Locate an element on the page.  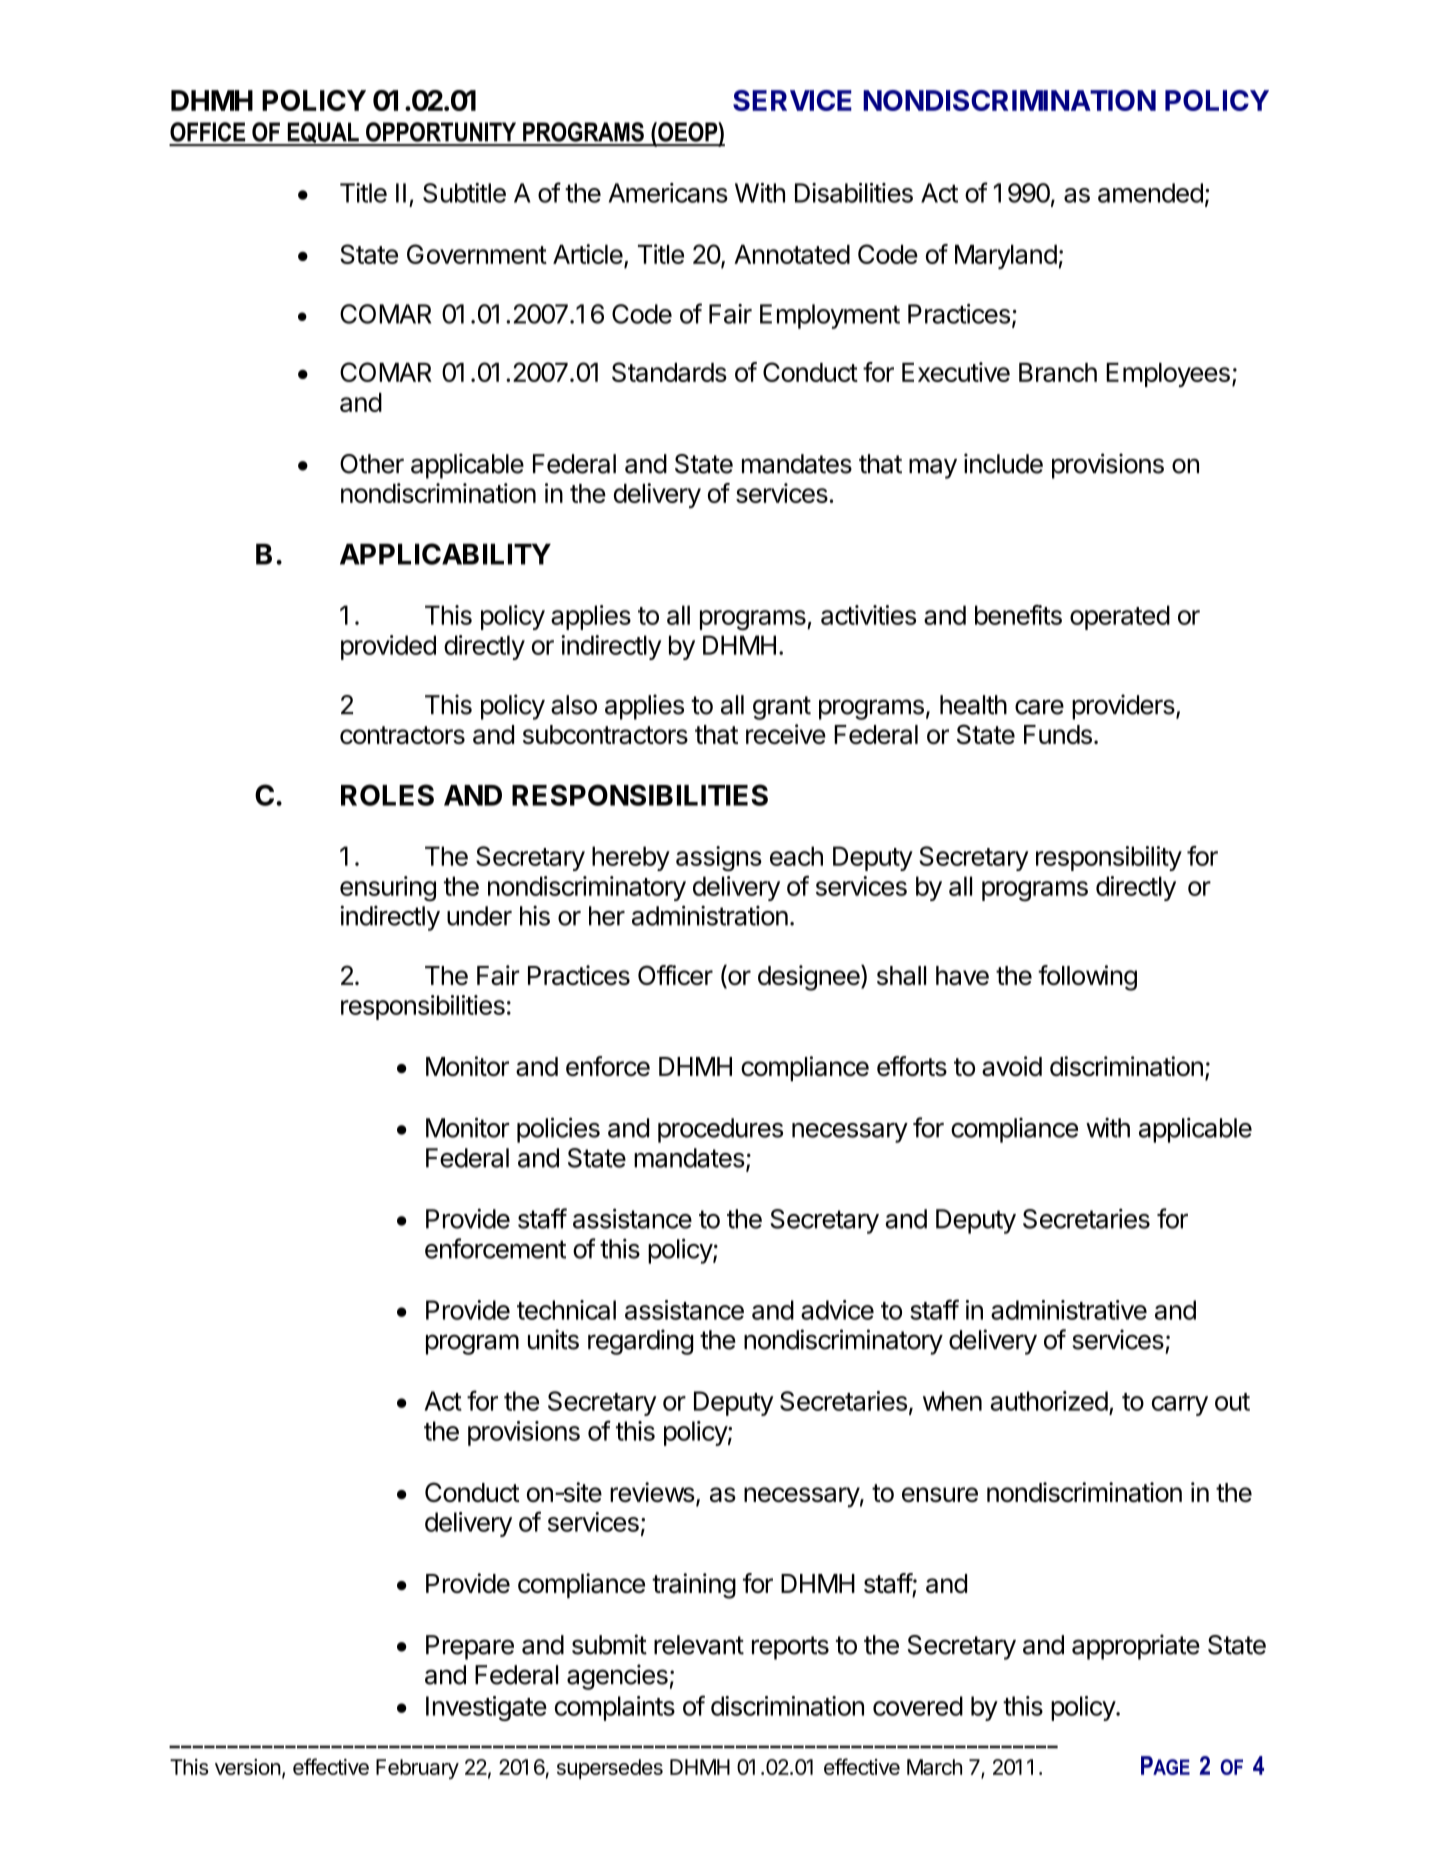
February is located at coordinates (417, 1769).
